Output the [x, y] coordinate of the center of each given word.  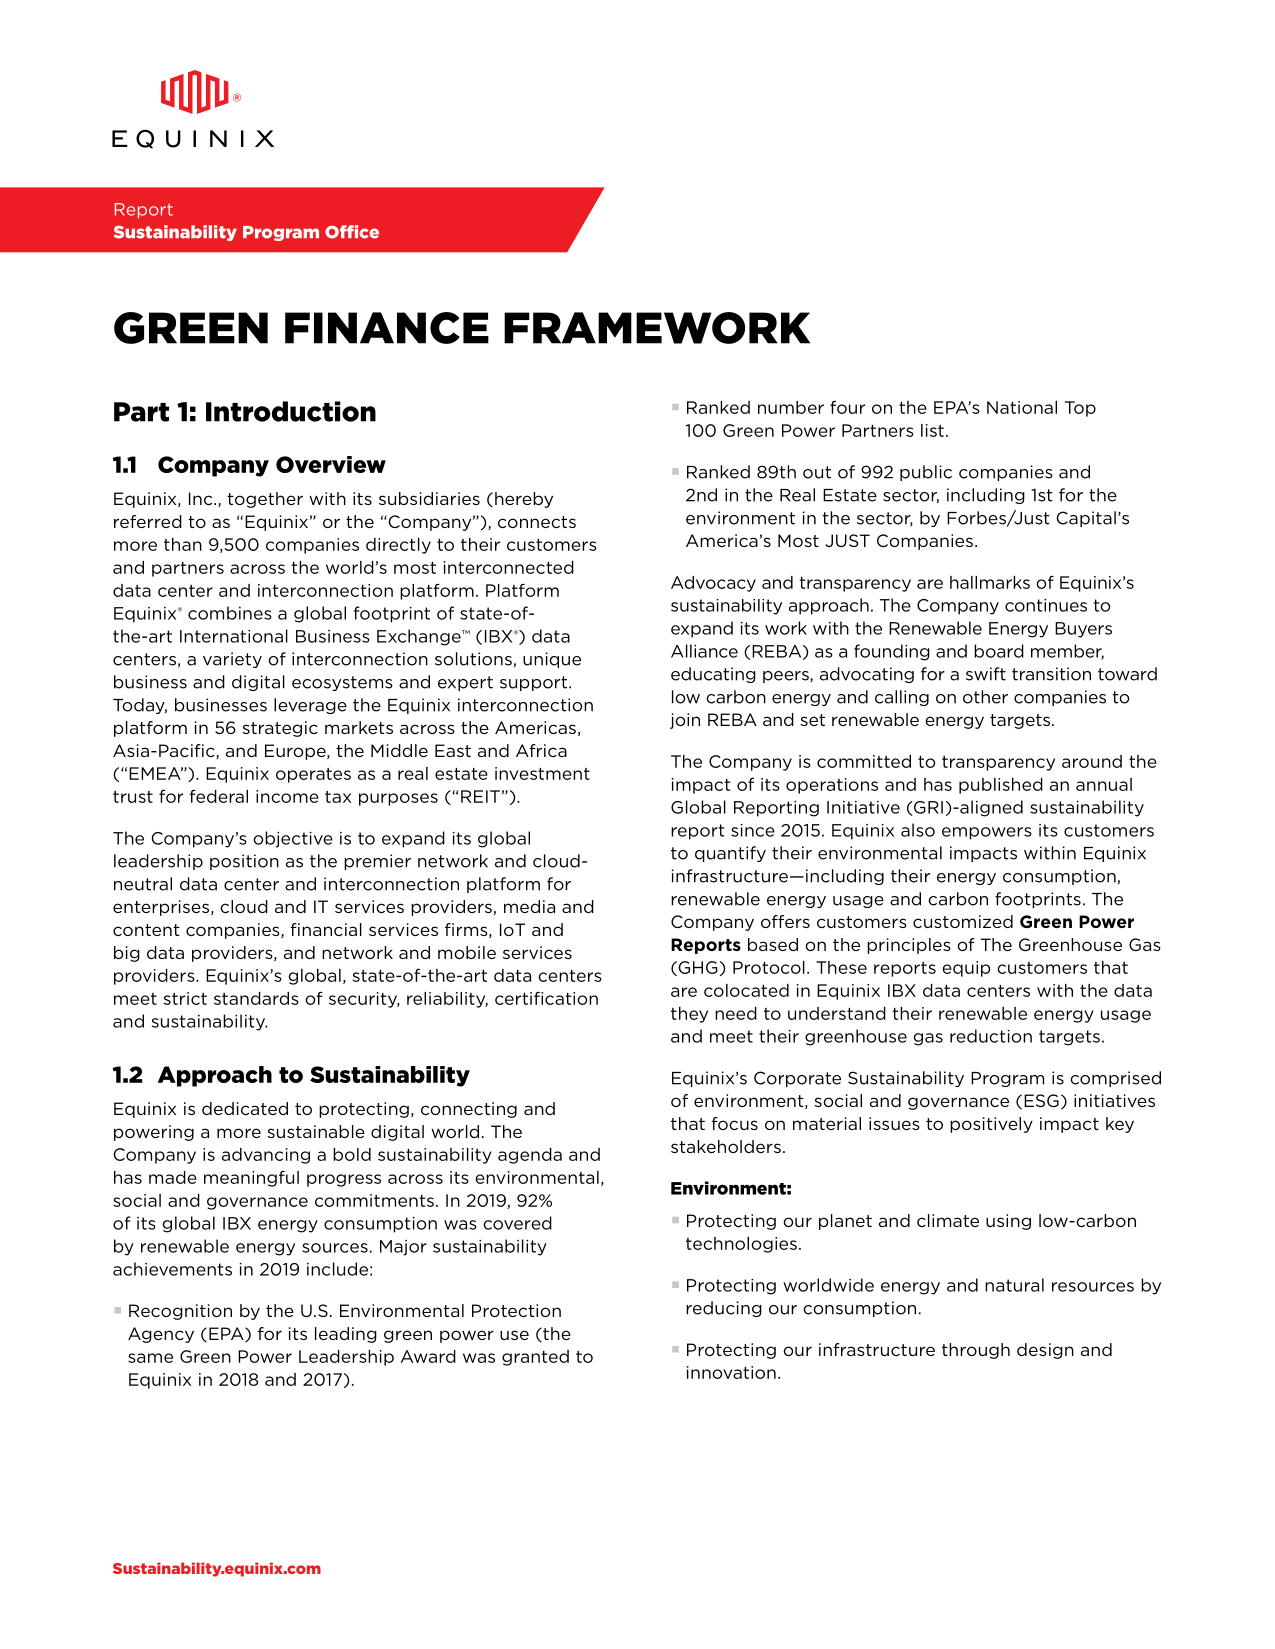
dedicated [245, 1108]
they [689, 1015]
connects [537, 522]
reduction [991, 1036]
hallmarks [990, 582]
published [1001, 786]
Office [352, 232]
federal [219, 796]
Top [1080, 409]
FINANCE [387, 328]
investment [542, 773]
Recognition [180, 1312]
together [265, 500]
